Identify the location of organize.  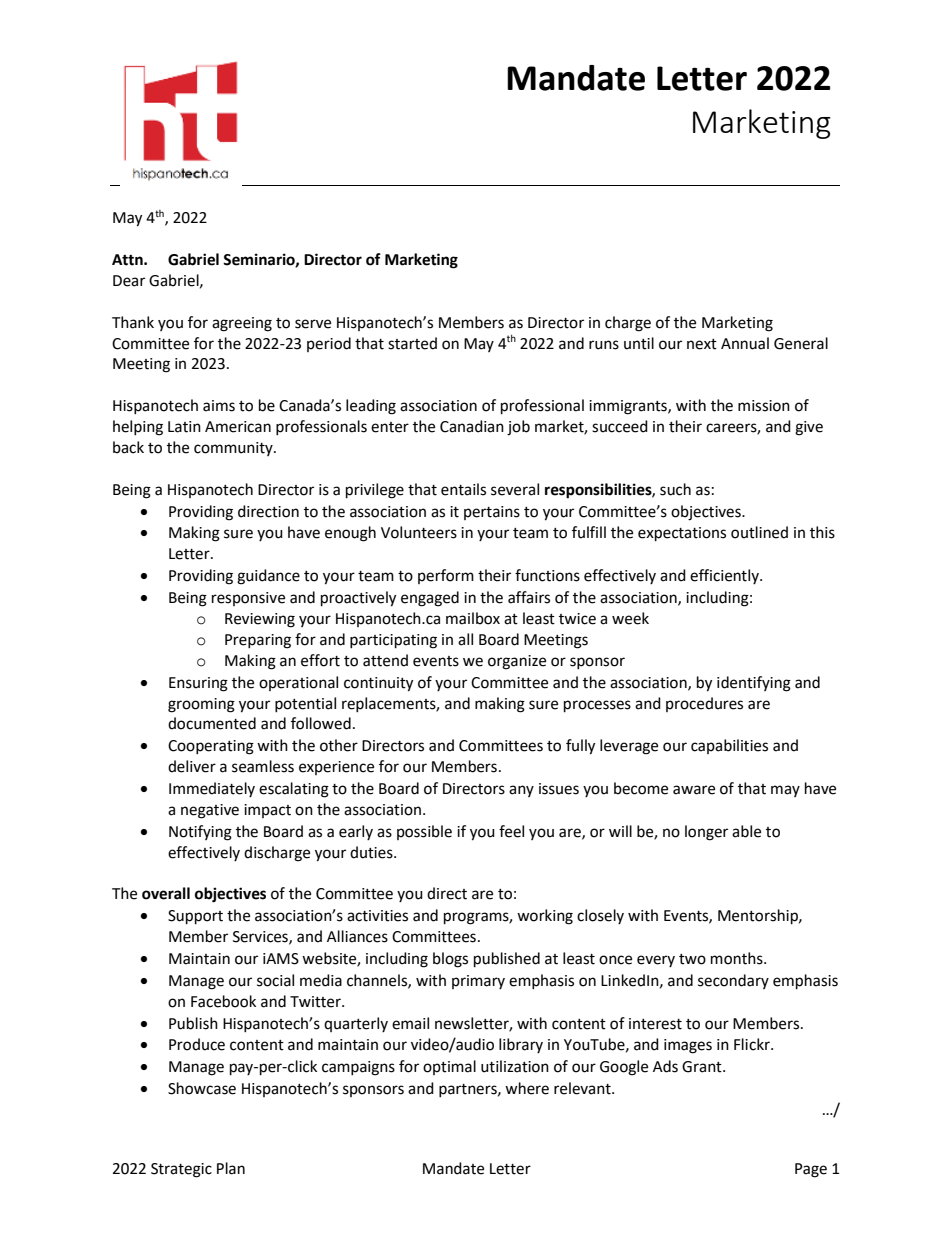
(517, 662).
